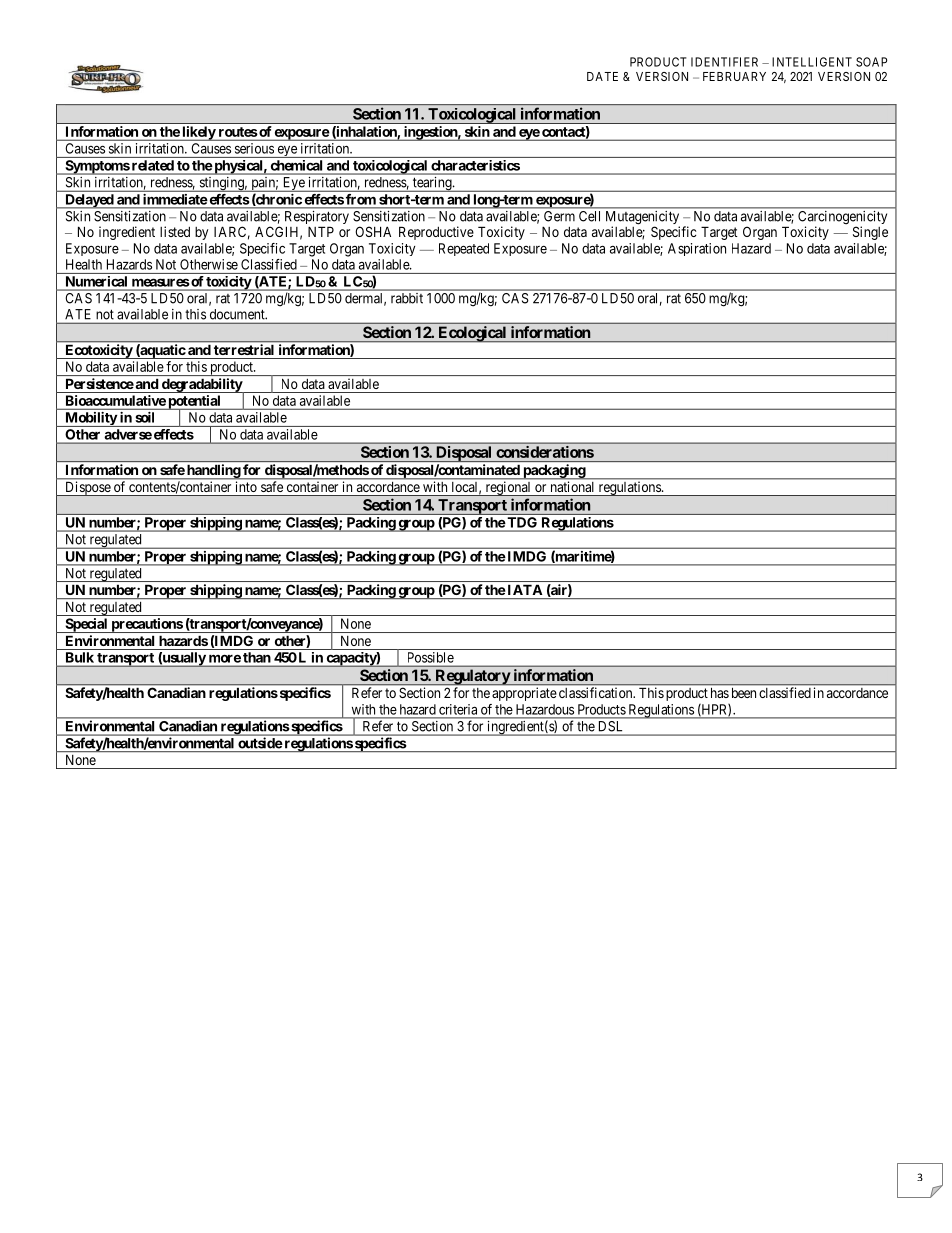  I want to click on has, so click(720, 693).
